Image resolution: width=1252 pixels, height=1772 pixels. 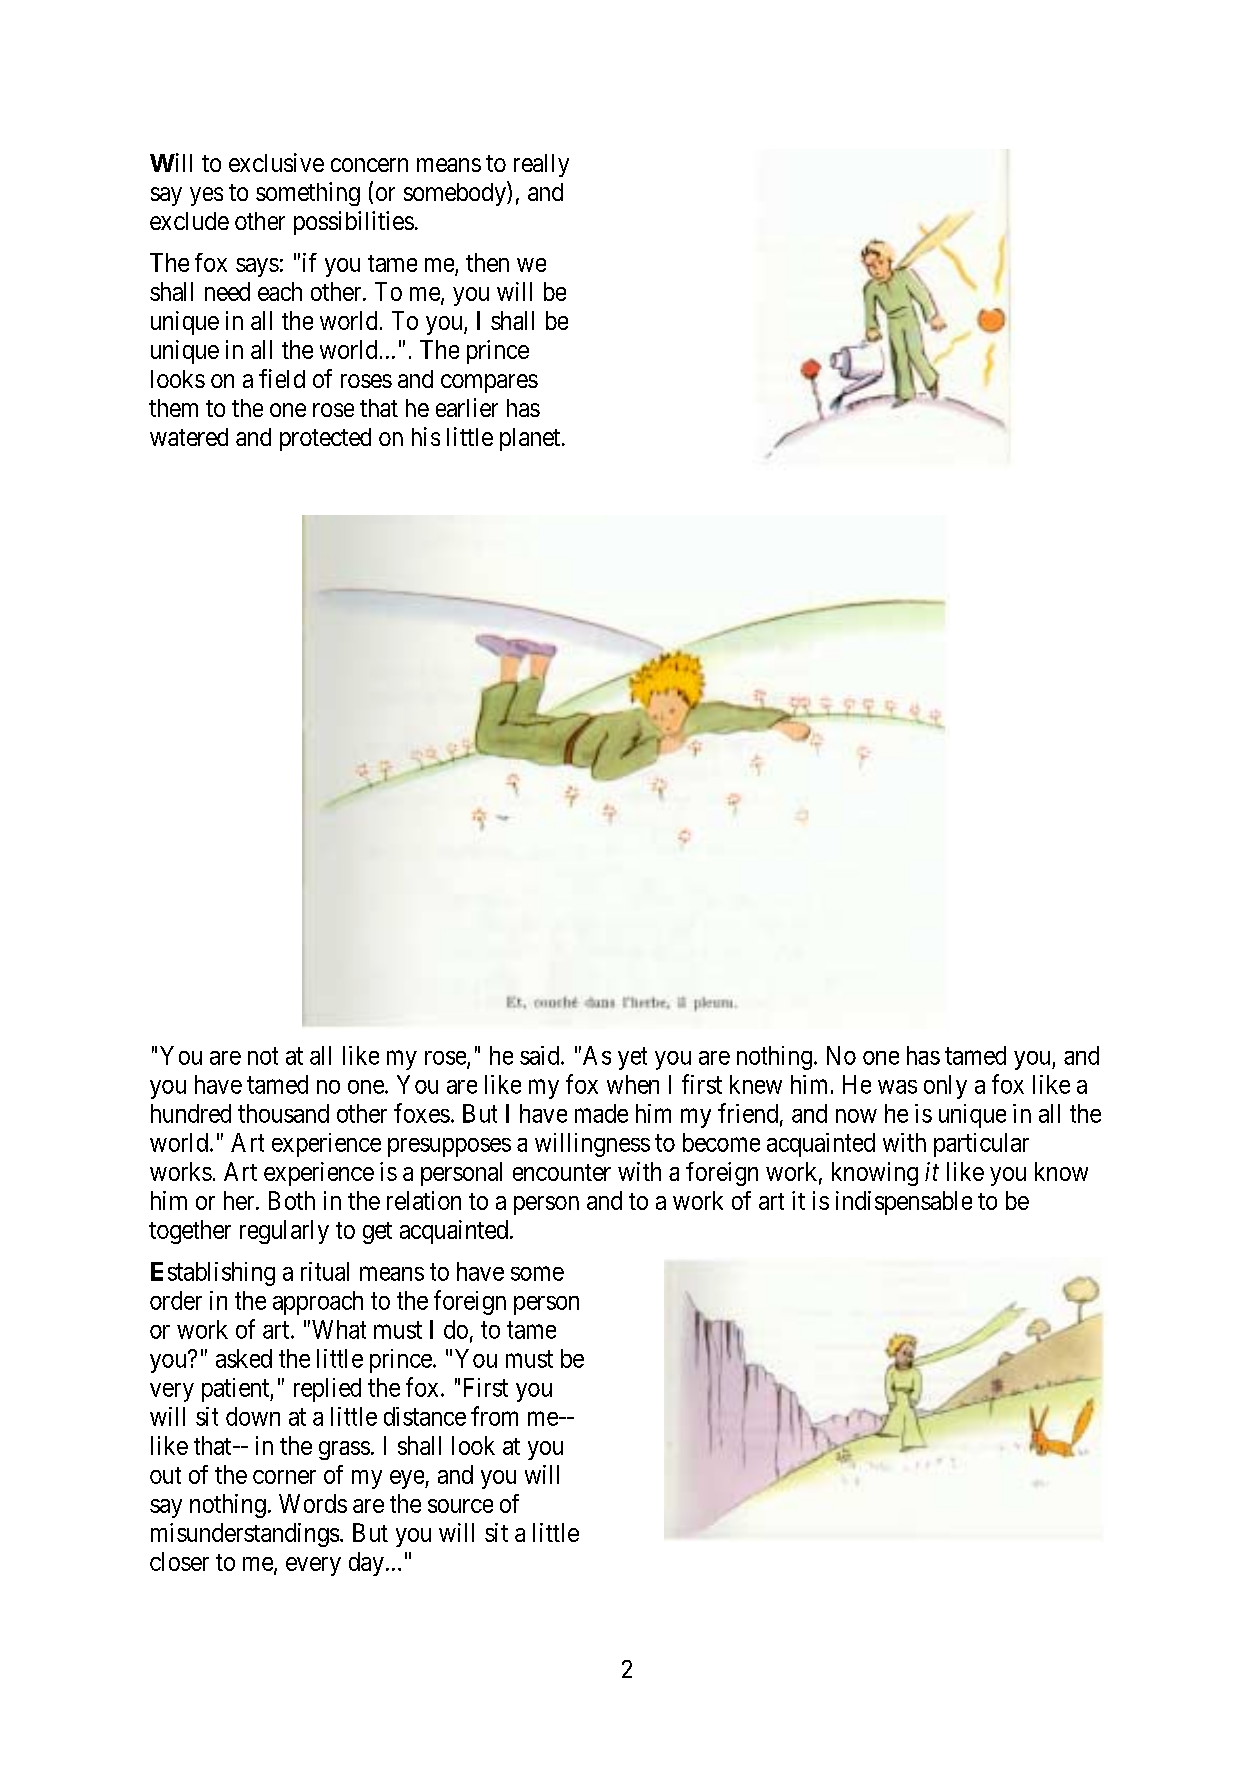 What do you see at coordinates (292, 1200) in the screenshot?
I see `Both` at bounding box center [292, 1200].
